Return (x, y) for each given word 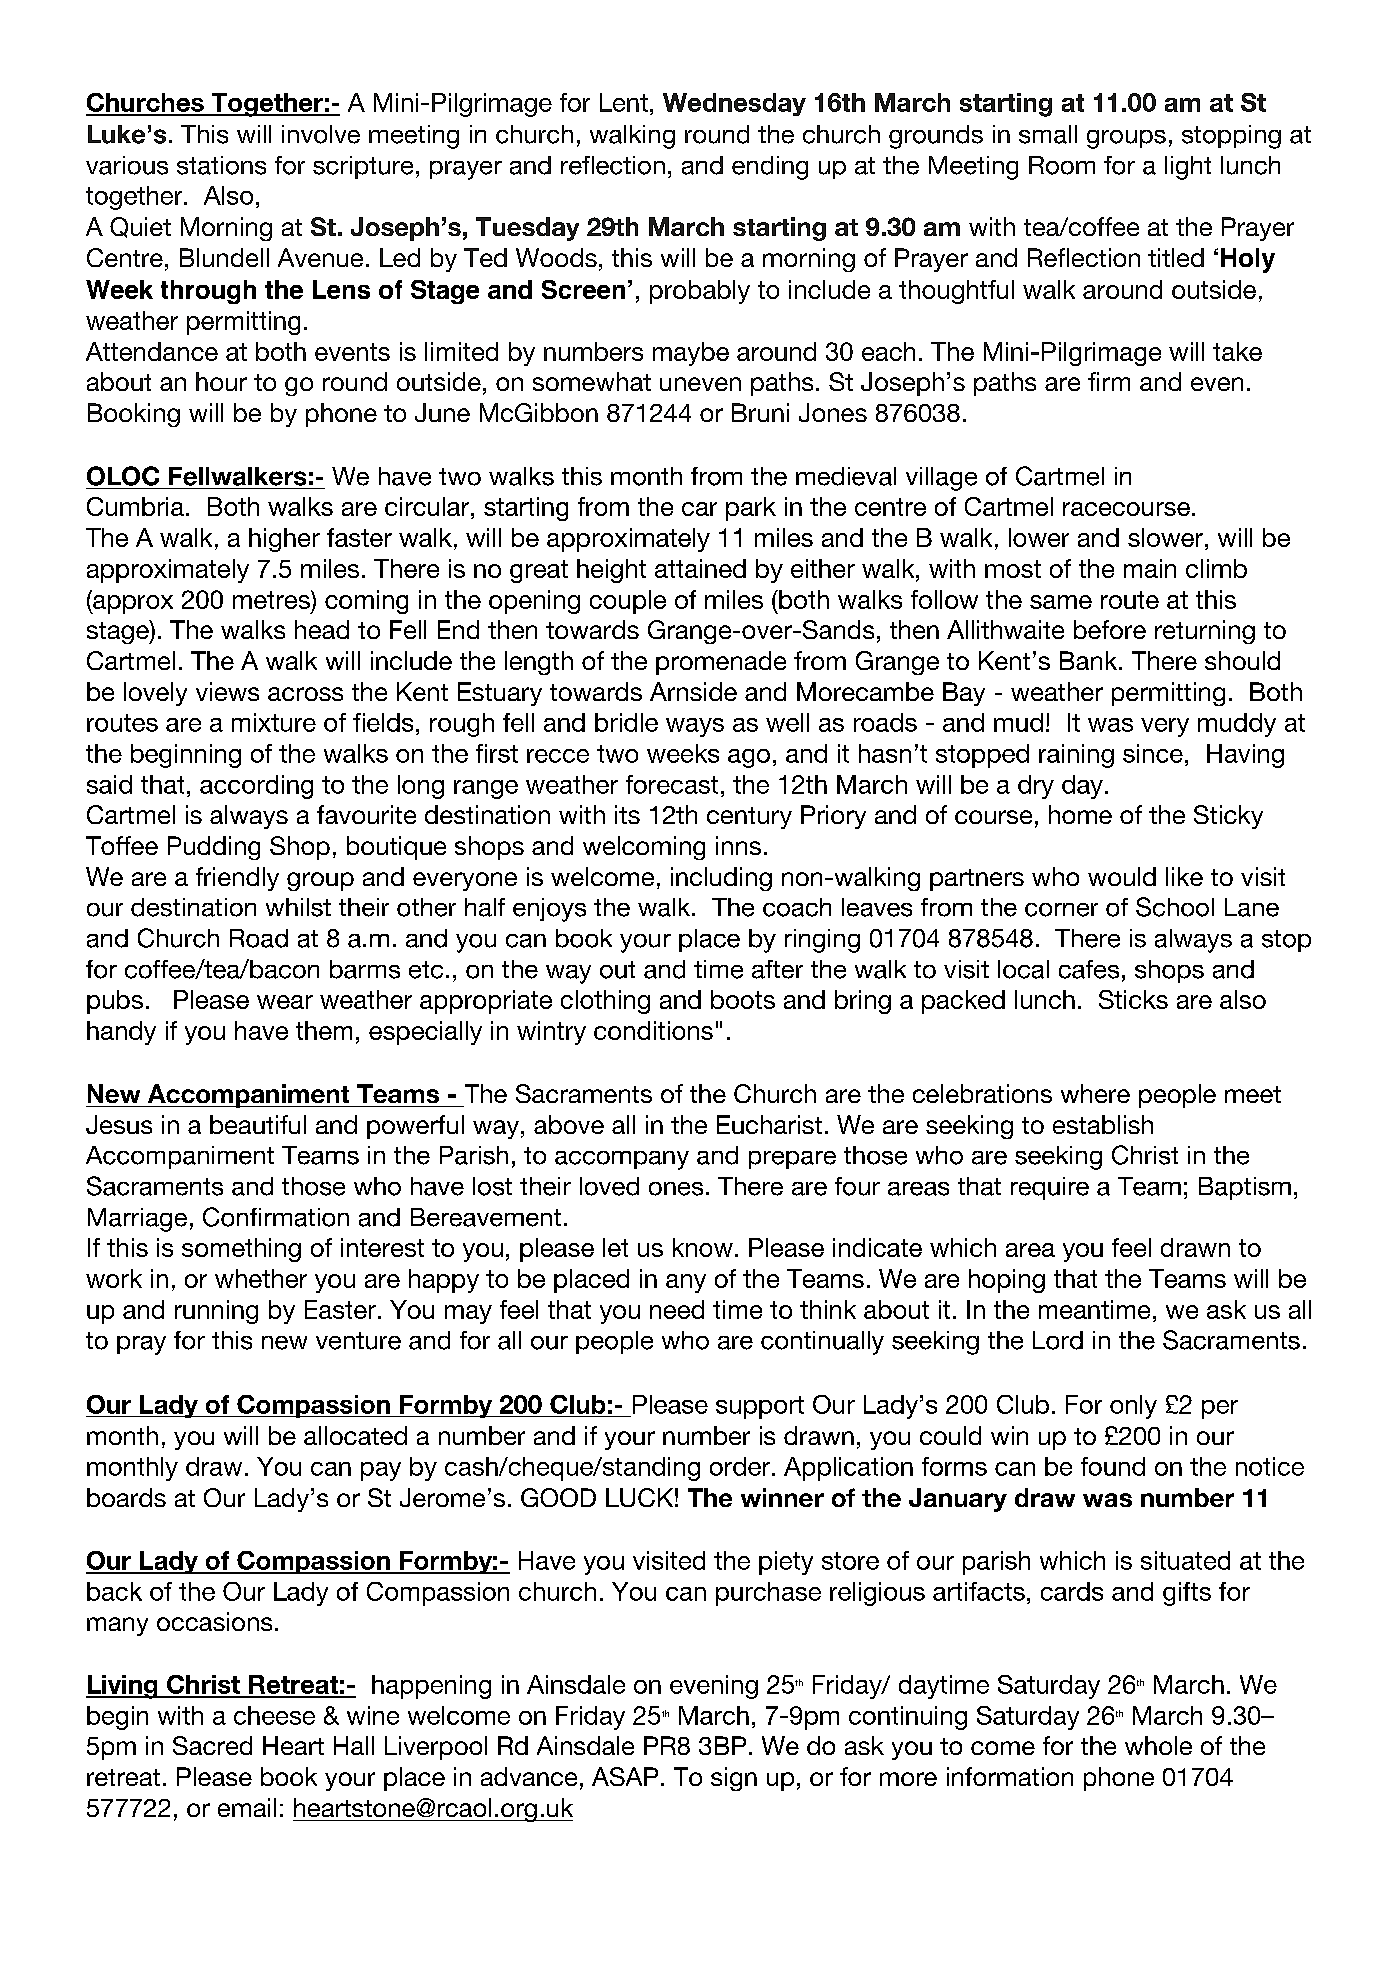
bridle (626, 722)
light (1188, 168)
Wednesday (734, 104)
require (1050, 1188)
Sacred (212, 1745)
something (241, 1250)
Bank (1090, 660)
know (703, 1247)
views (227, 691)
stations (221, 165)
